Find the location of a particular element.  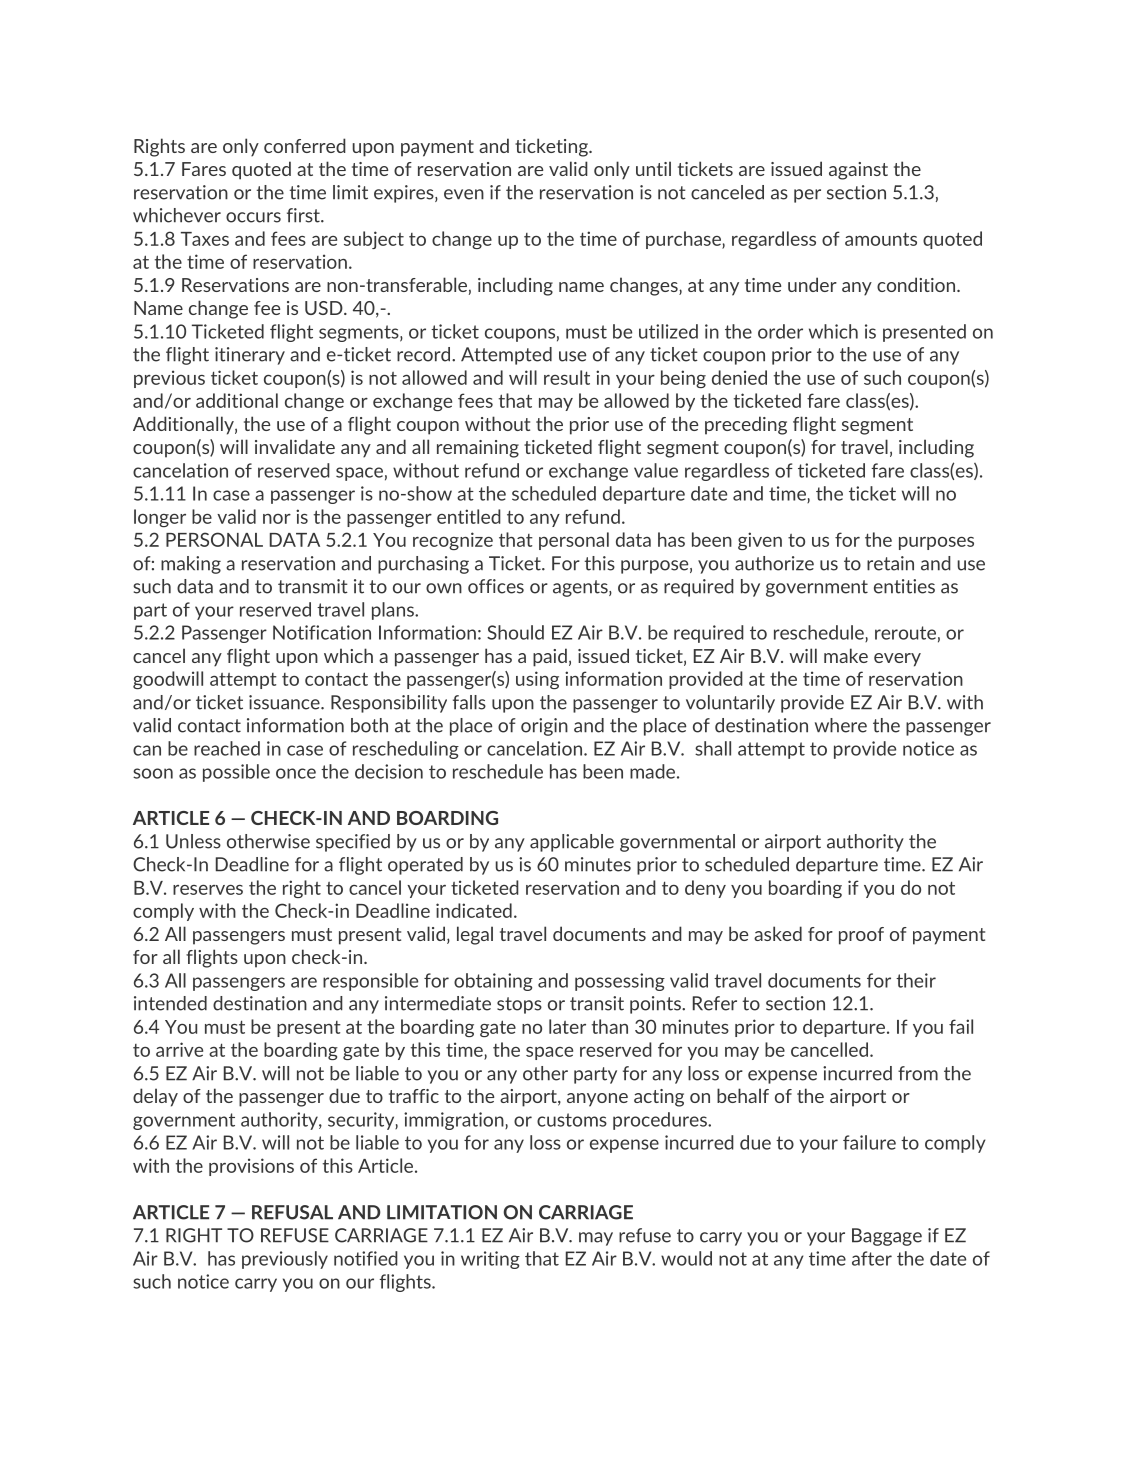

writing is located at coordinates (490, 1260).
